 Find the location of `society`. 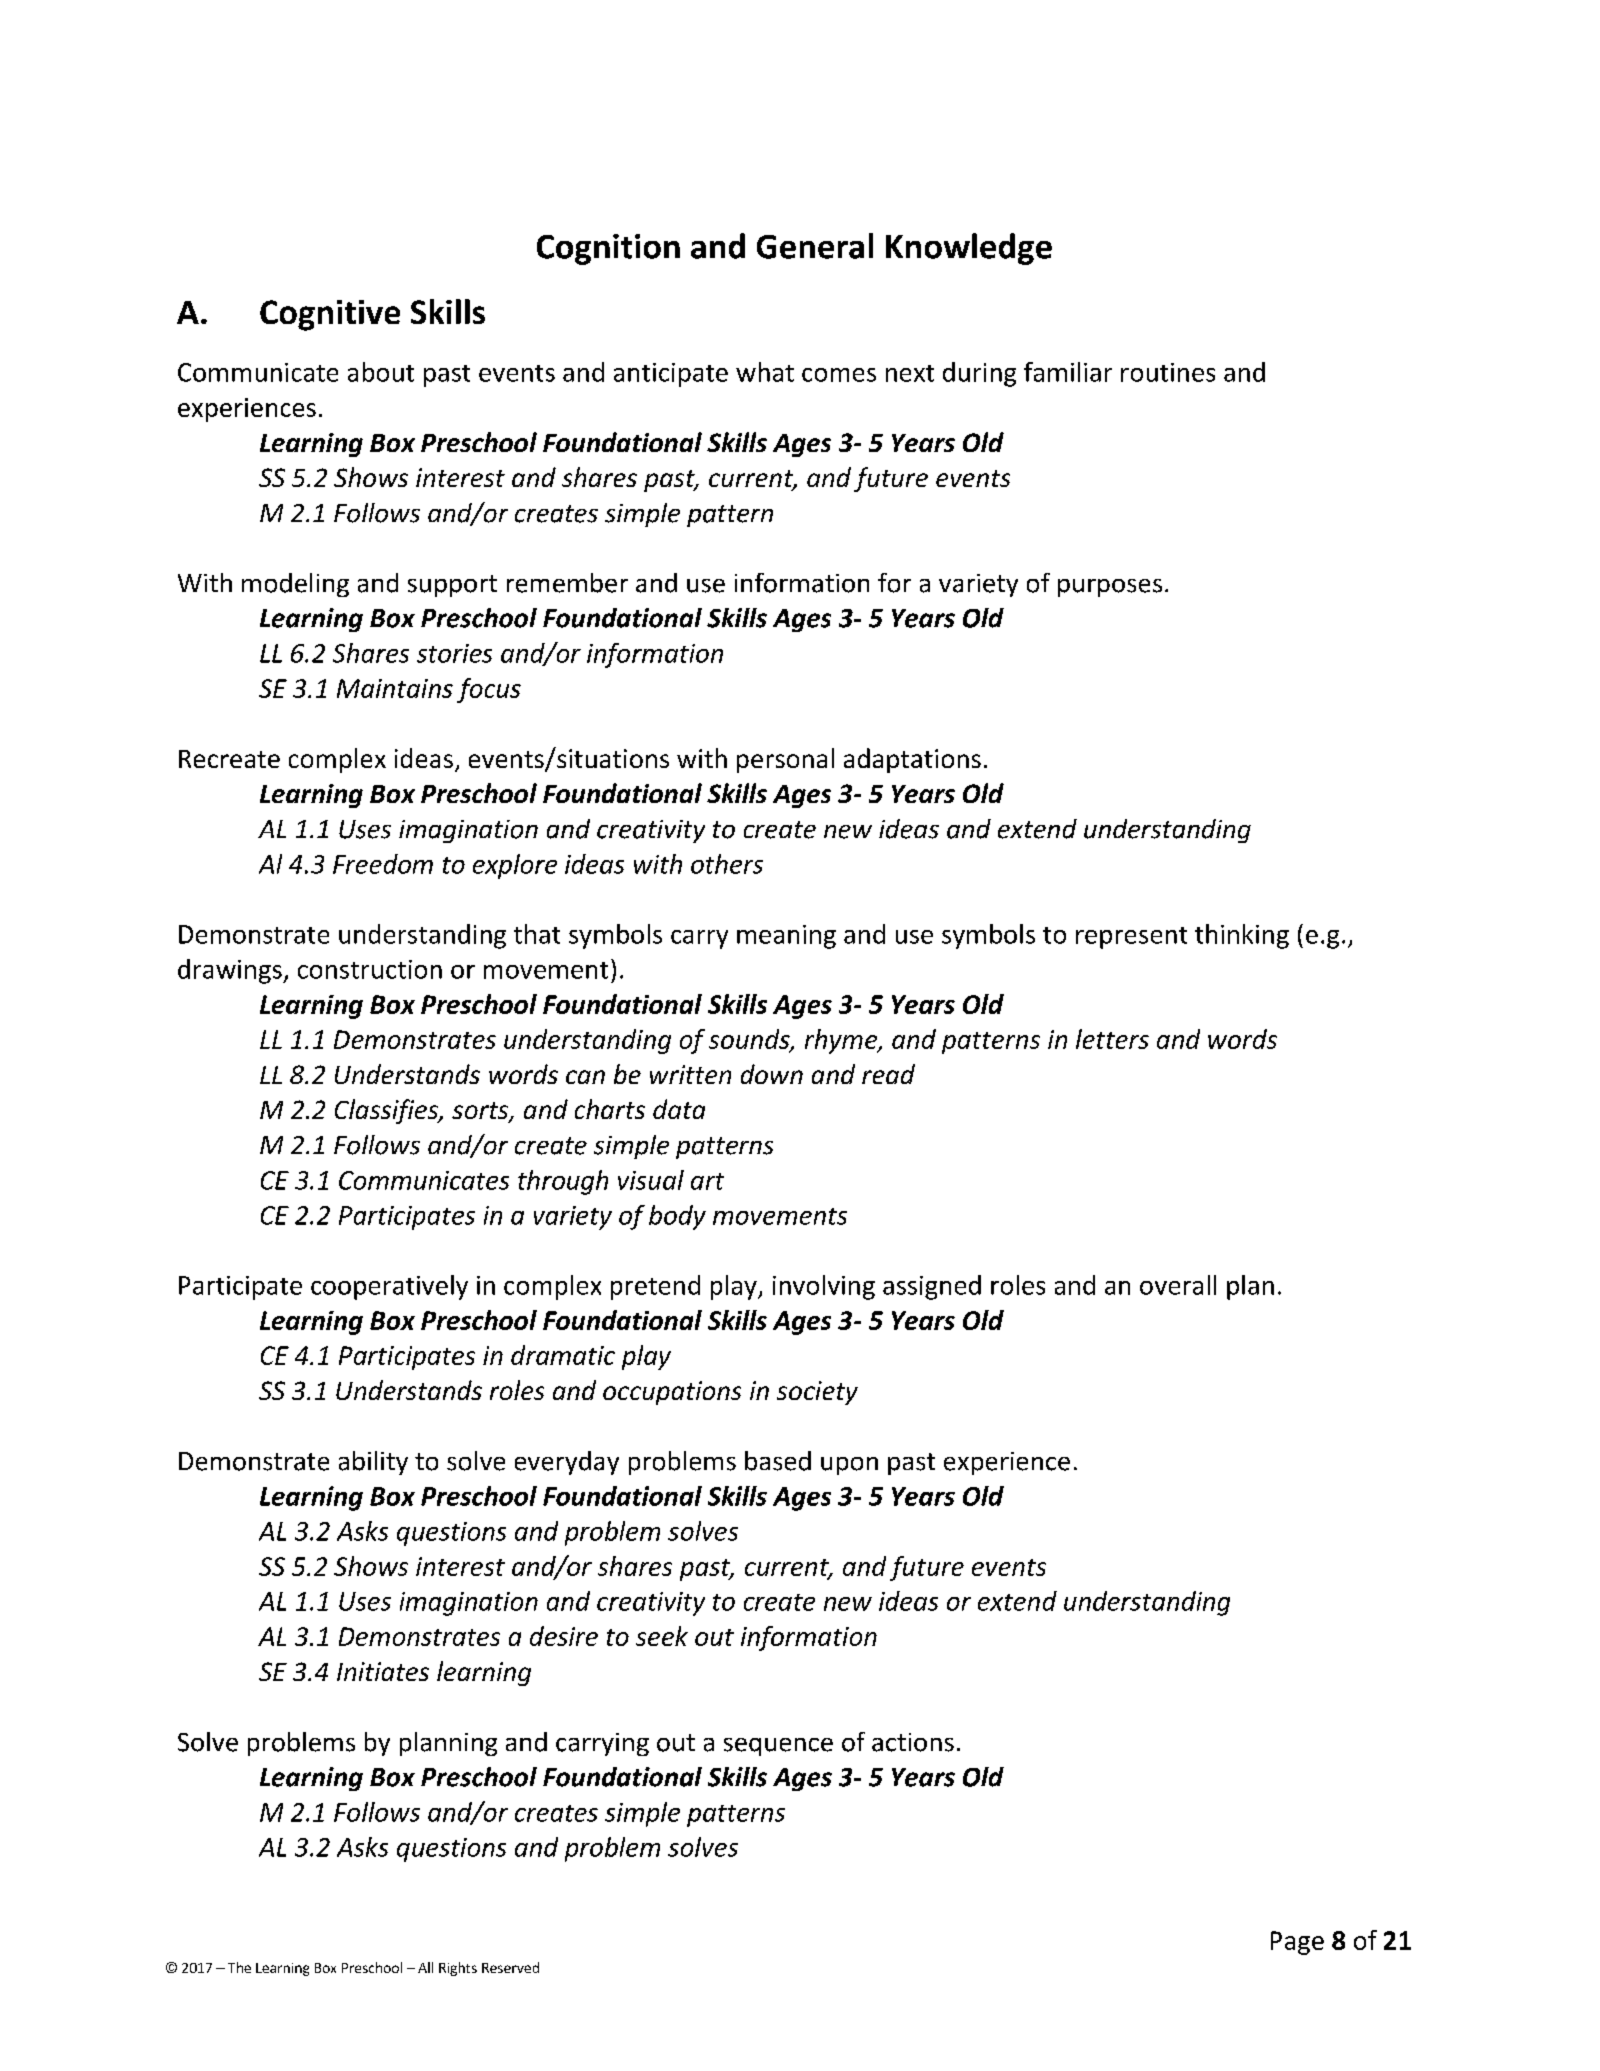

society is located at coordinates (817, 1393).
